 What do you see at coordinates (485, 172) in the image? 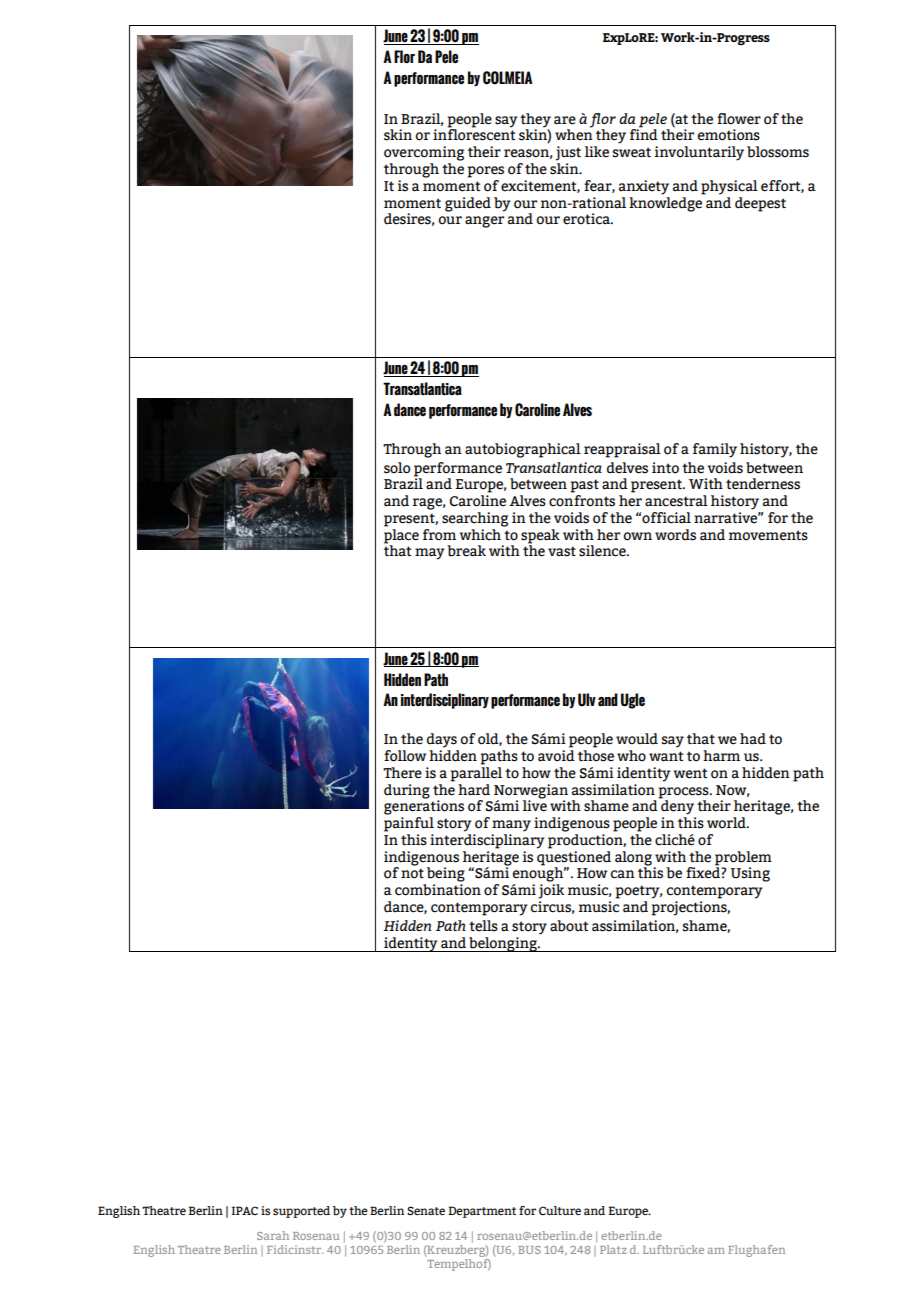
I see `pores` at bounding box center [485, 172].
